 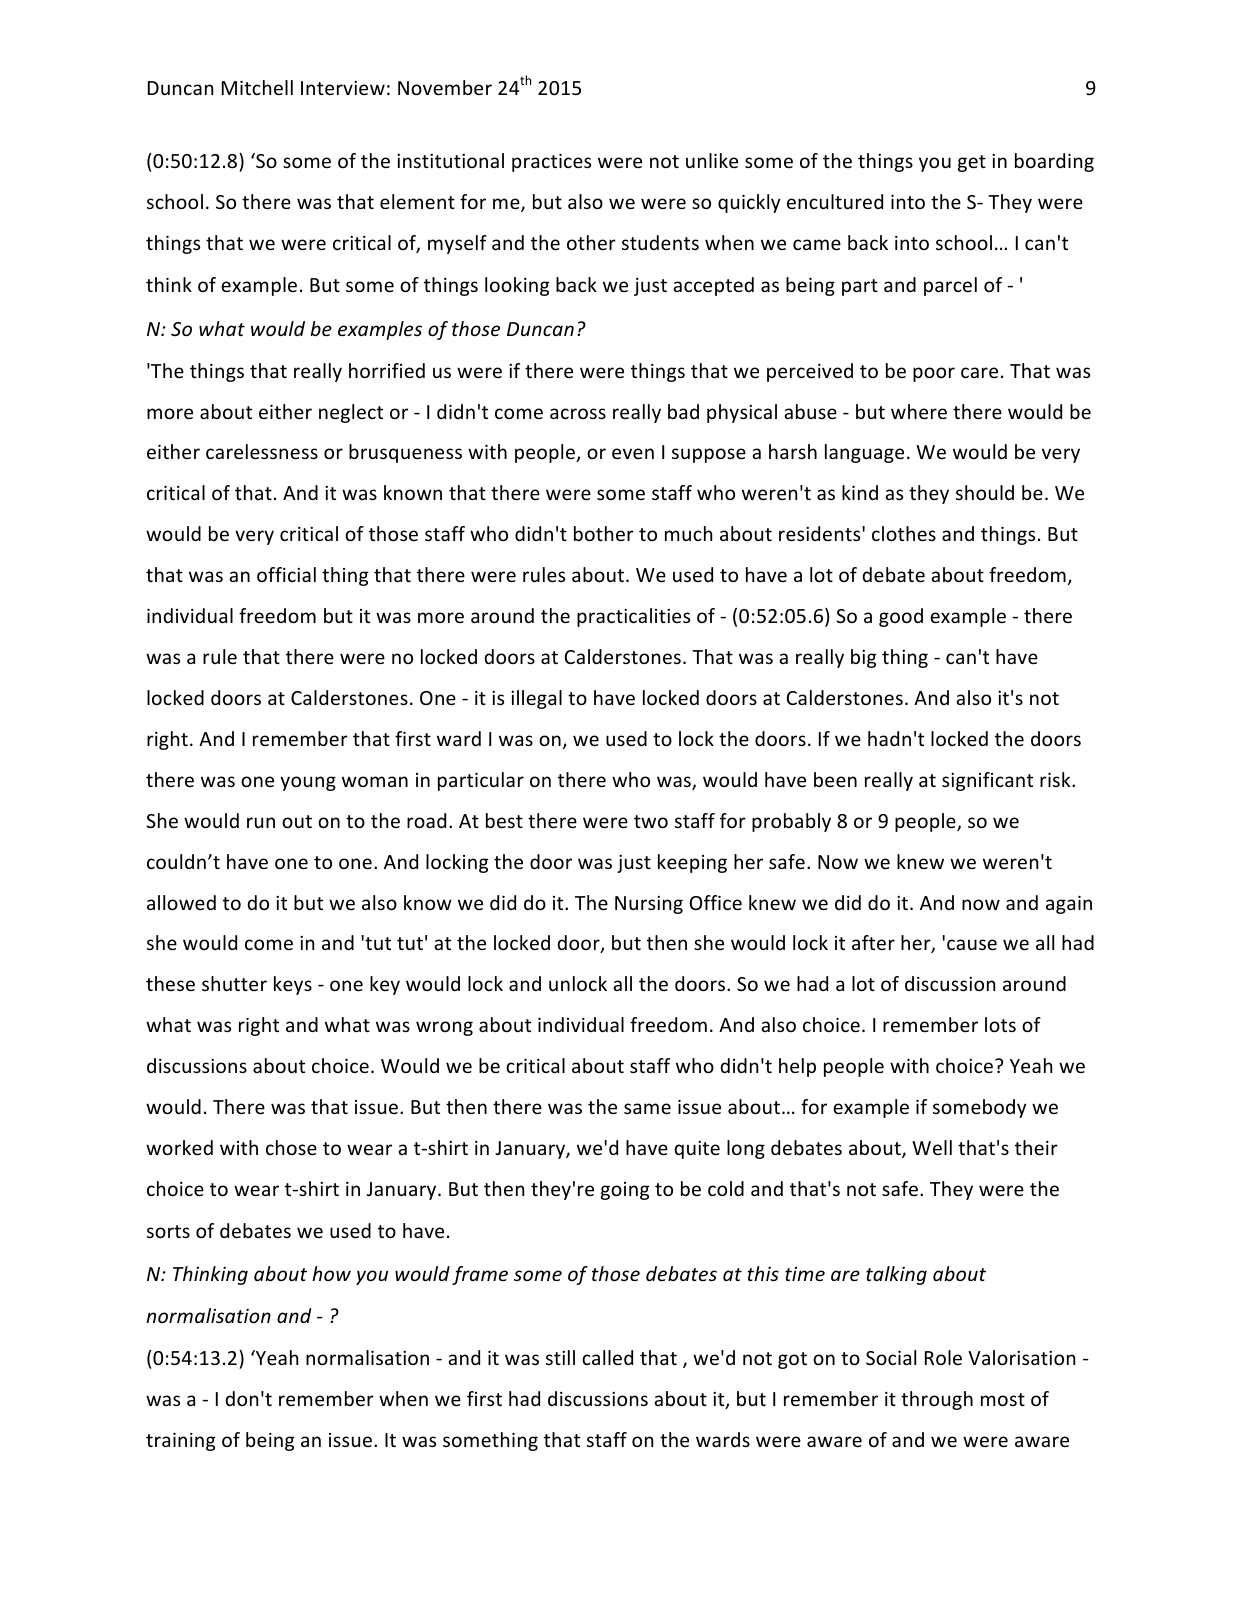 What do you see at coordinates (180, 1442) in the image?
I see `training` at bounding box center [180, 1442].
